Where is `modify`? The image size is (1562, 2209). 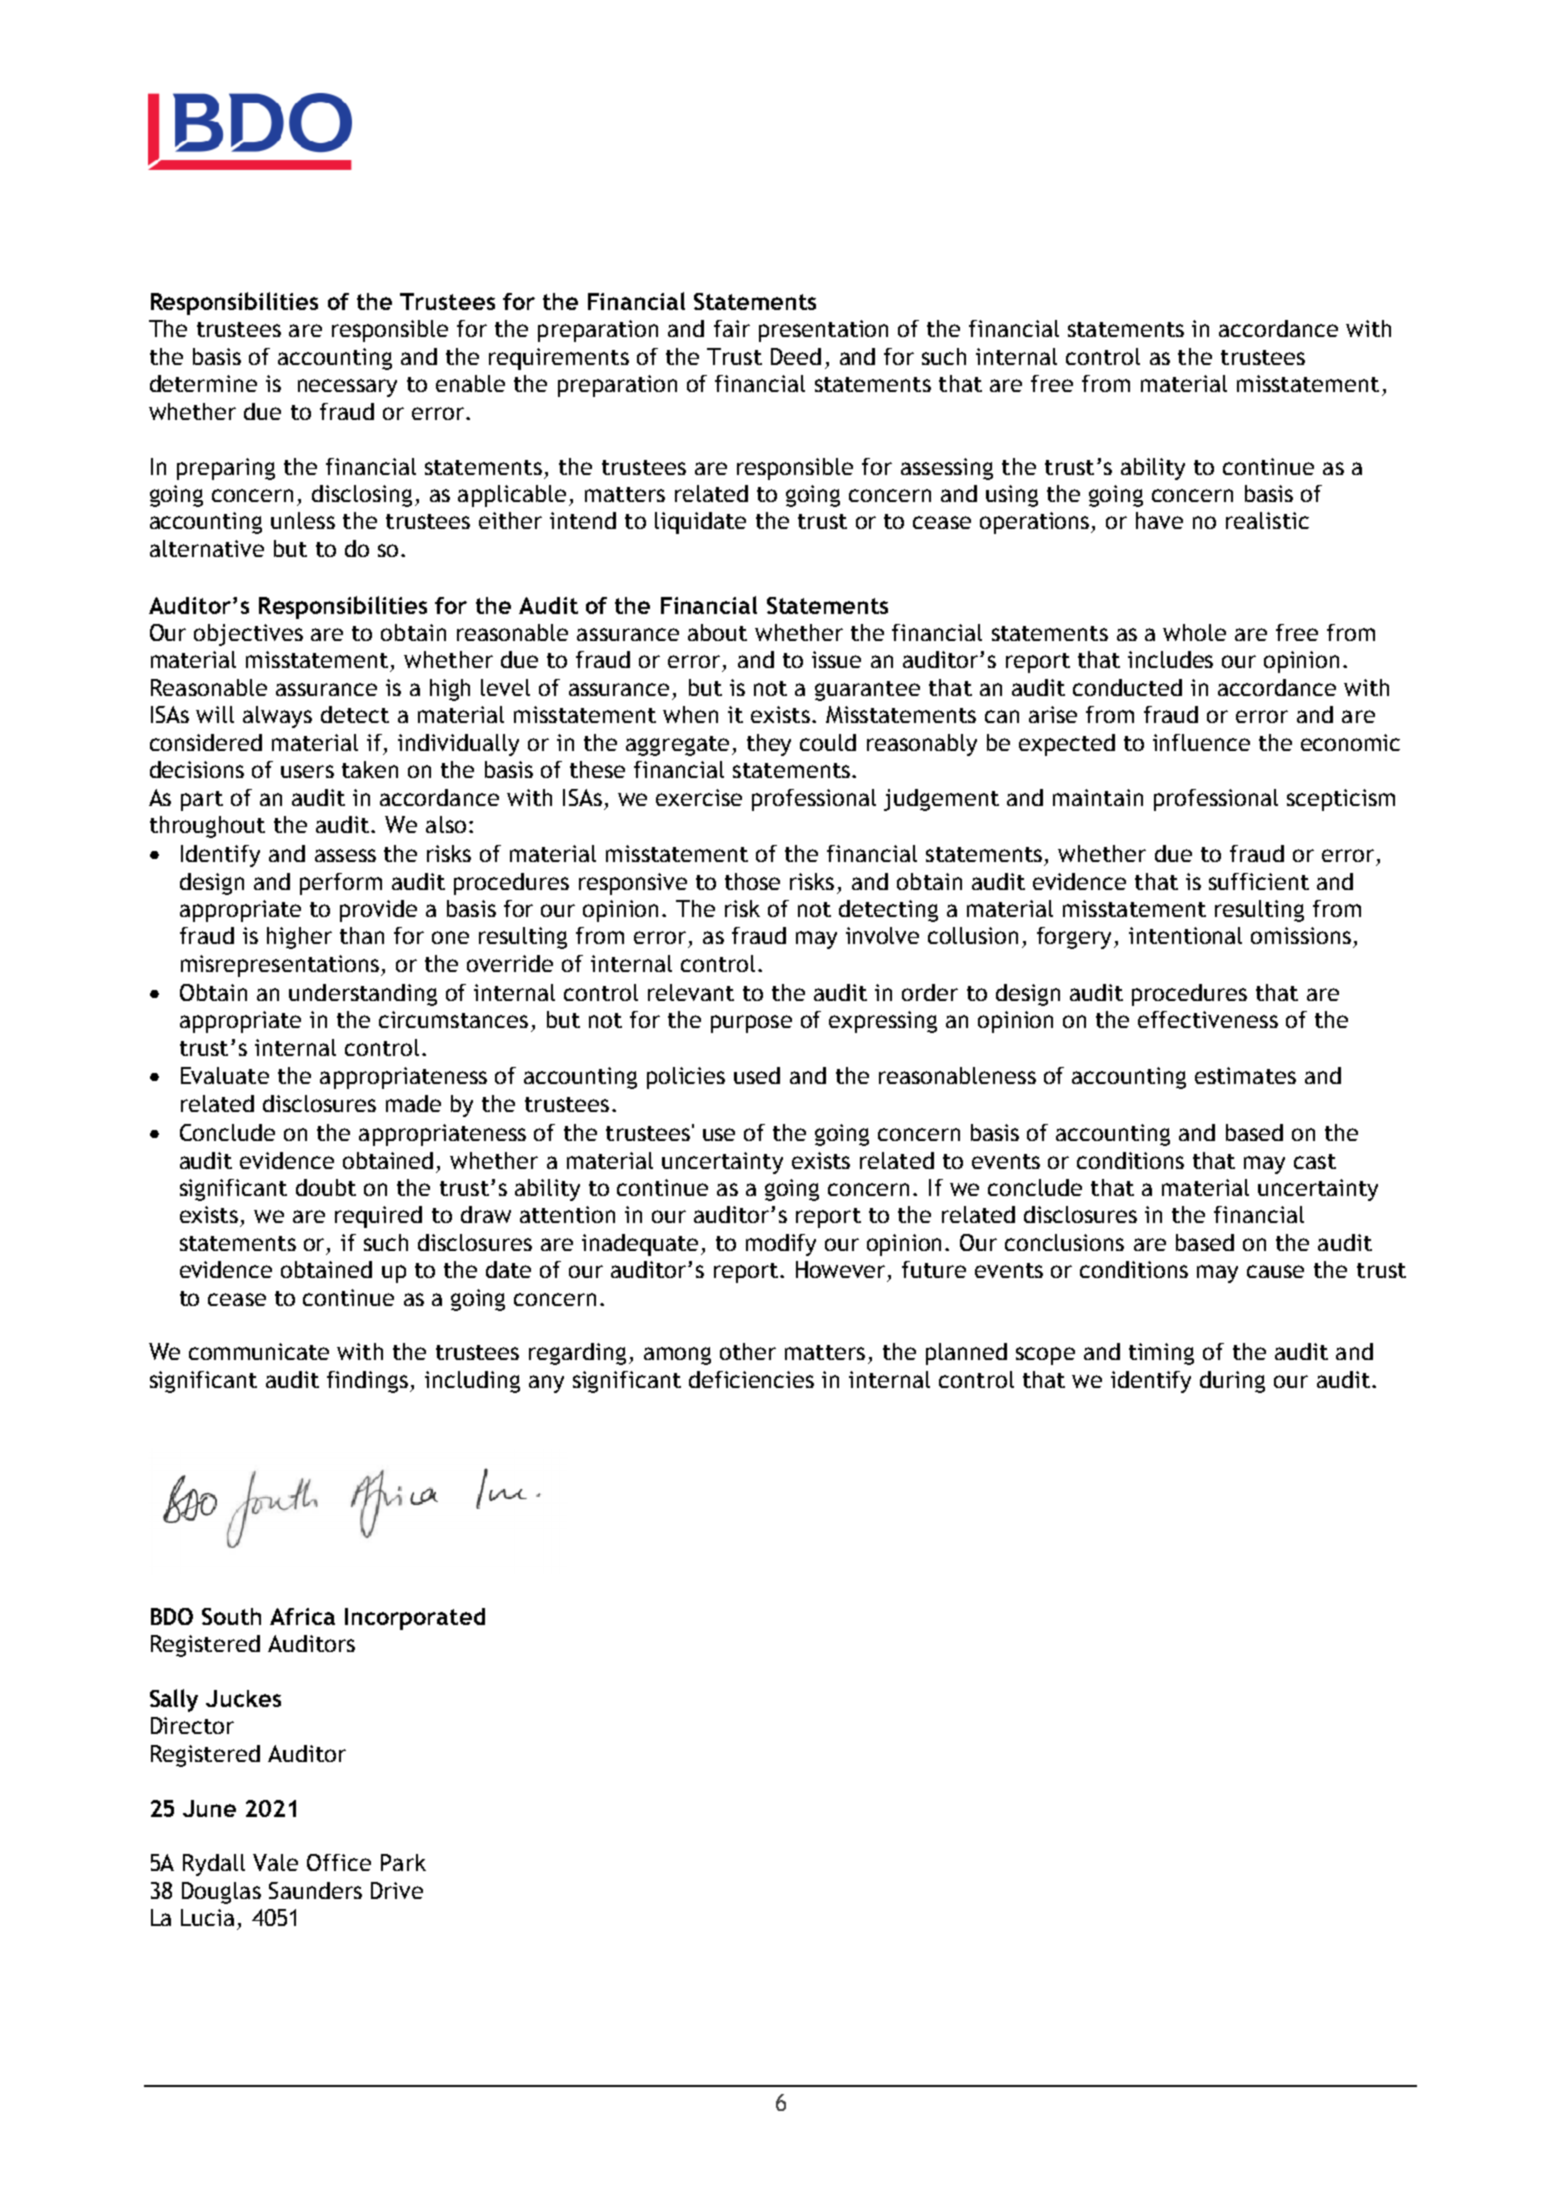 modify is located at coordinates (781, 1245).
